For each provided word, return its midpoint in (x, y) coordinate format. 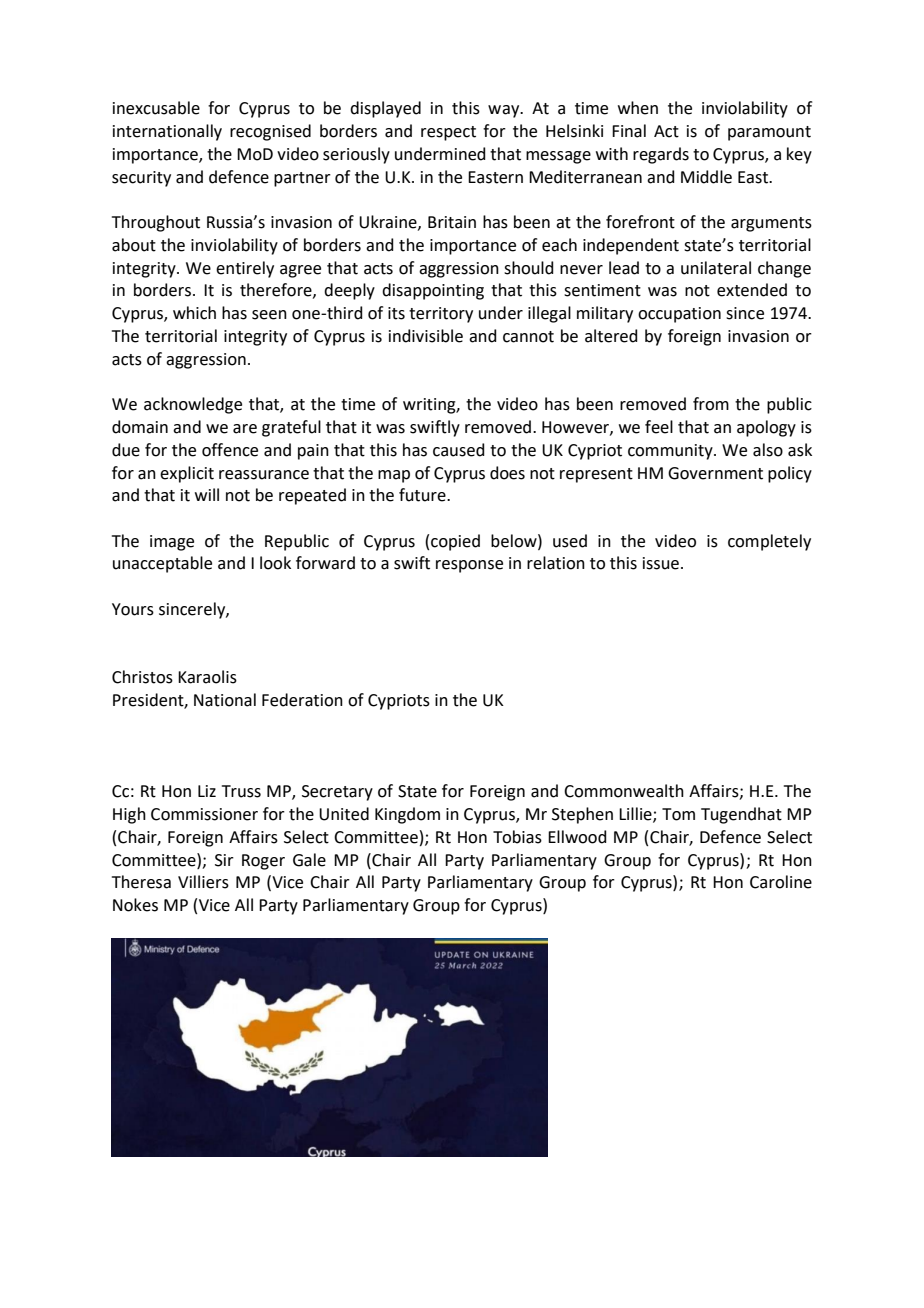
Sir (224, 860)
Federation (302, 700)
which (194, 313)
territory (441, 315)
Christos (142, 677)
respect (448, 133)
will (207, 494)
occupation (679, 315)
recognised (270, 132)
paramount (769, 133)
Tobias (517, 837)
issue (661, 563)
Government (715, 473)
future (423, 495)
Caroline (781, 882)
